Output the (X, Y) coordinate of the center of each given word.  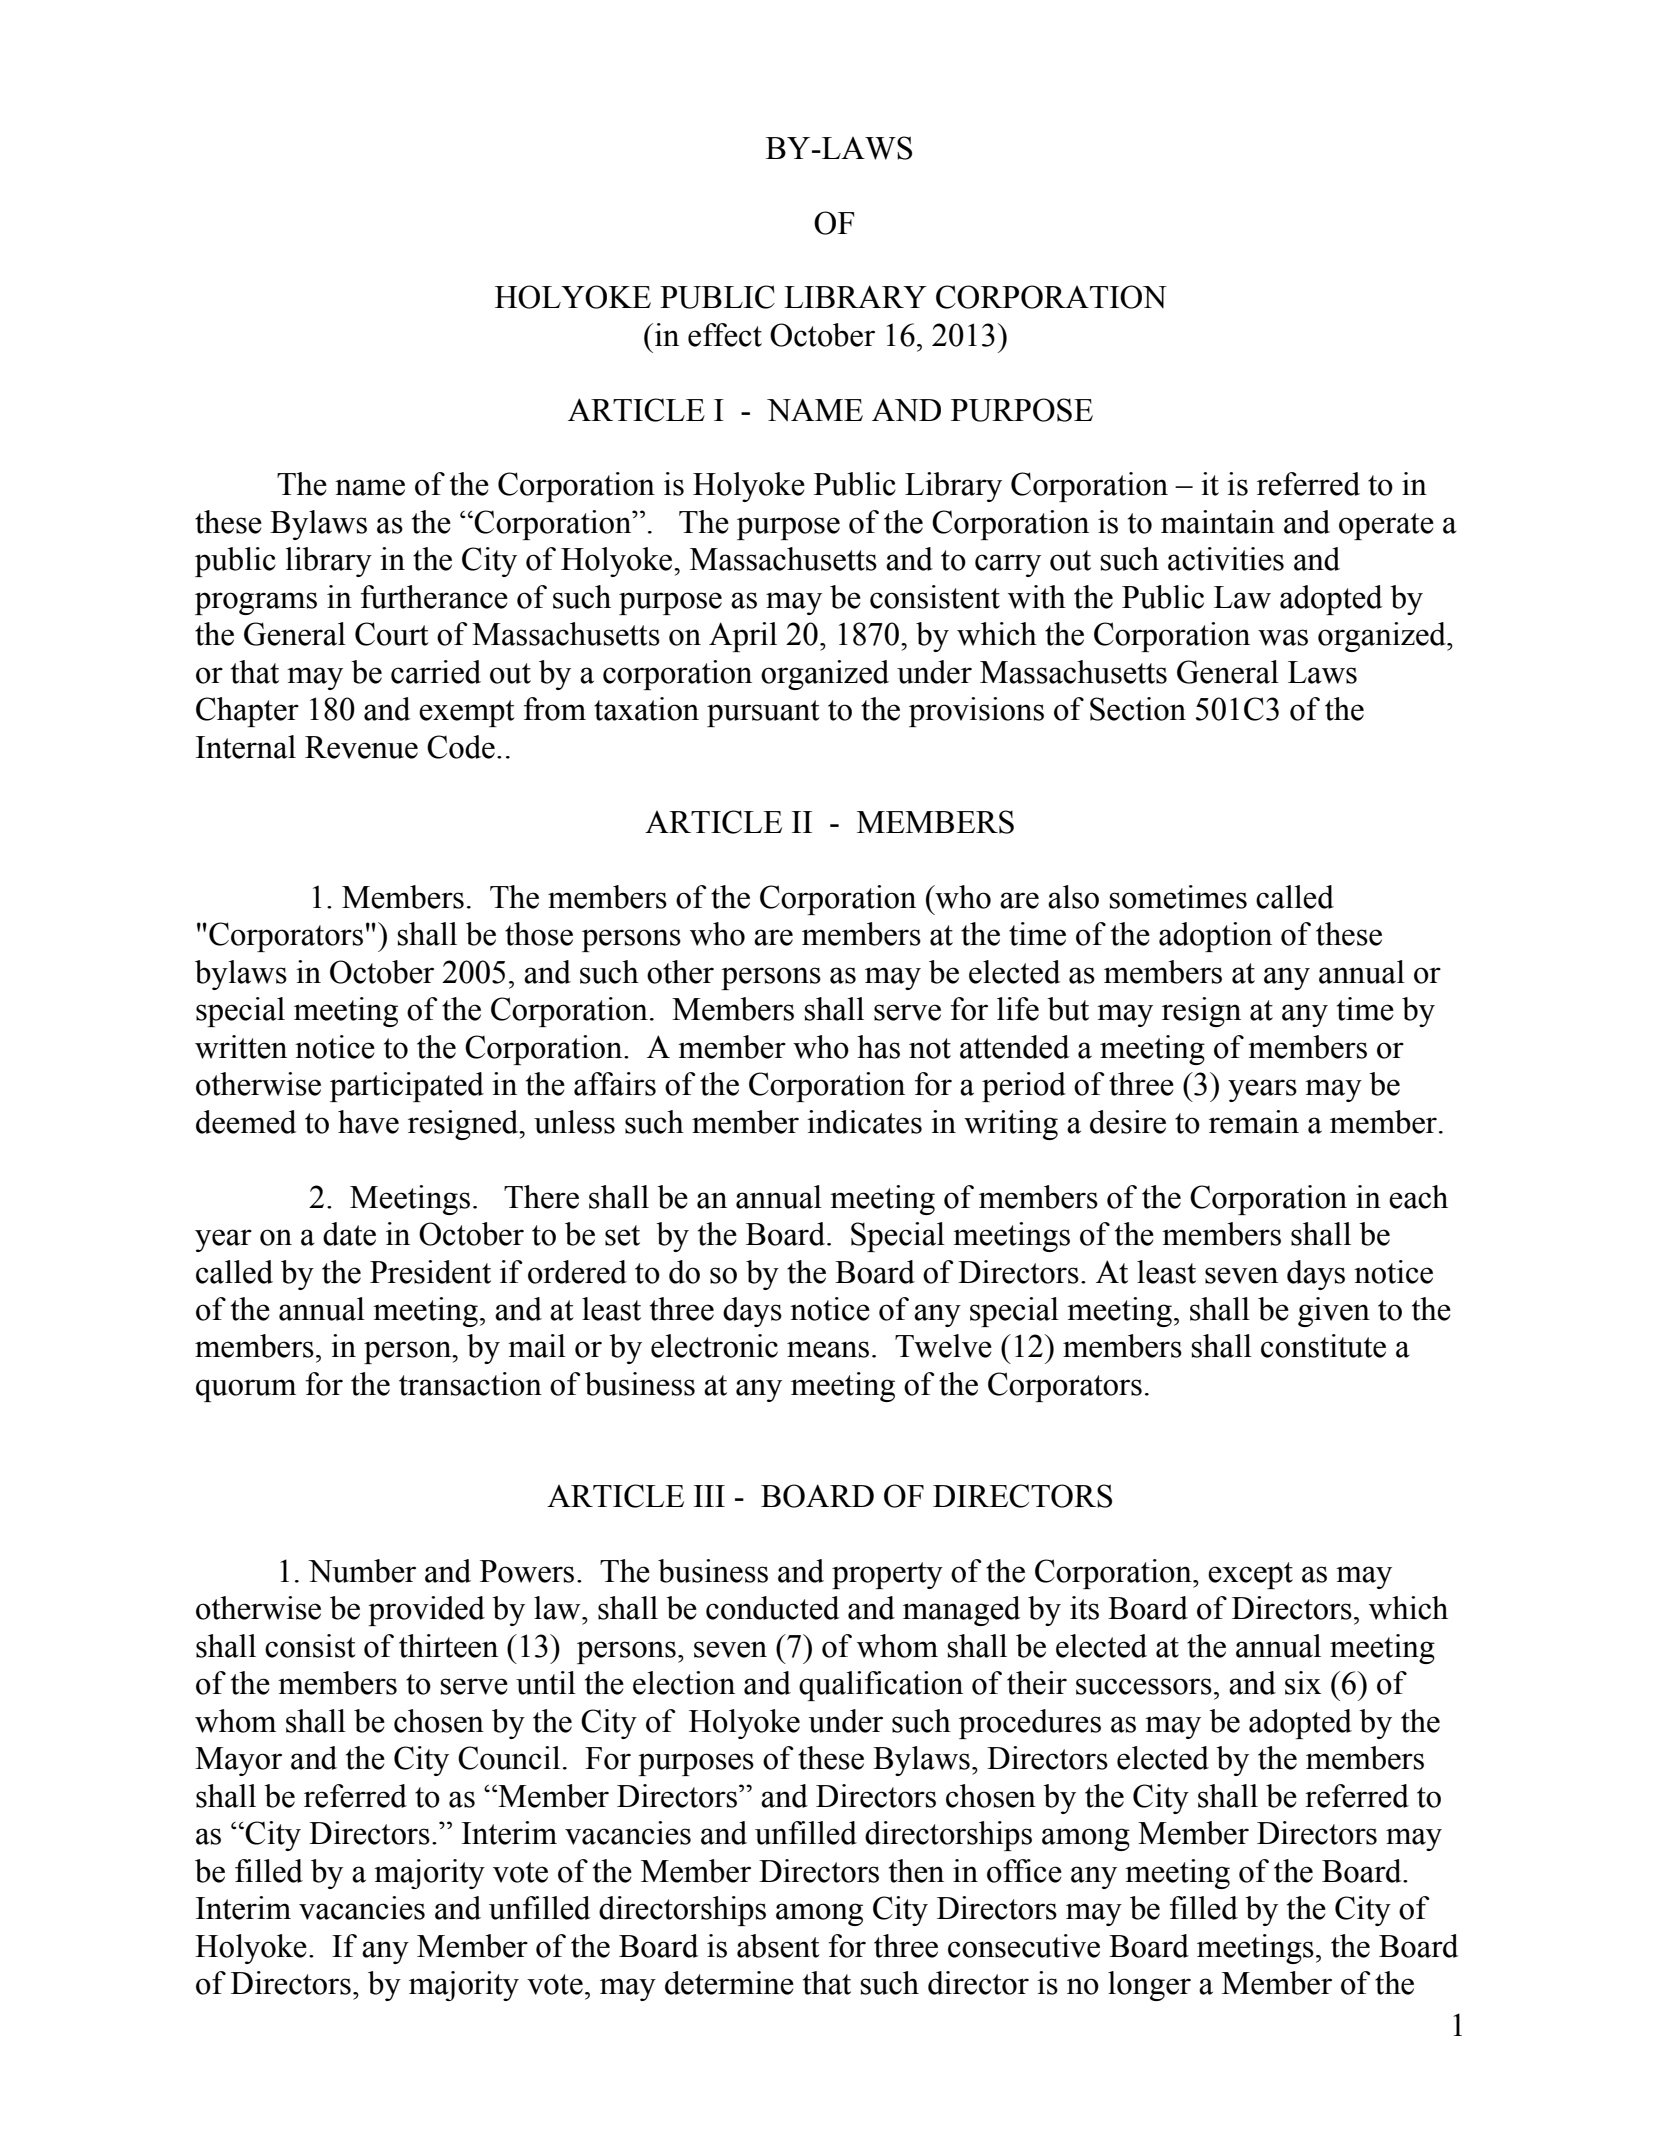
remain (1254, 1122)
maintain (1218, 522)
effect (725, 335)
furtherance (434, 597)
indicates (864, 1122)
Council (509, 1758)
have (368, 1122)
